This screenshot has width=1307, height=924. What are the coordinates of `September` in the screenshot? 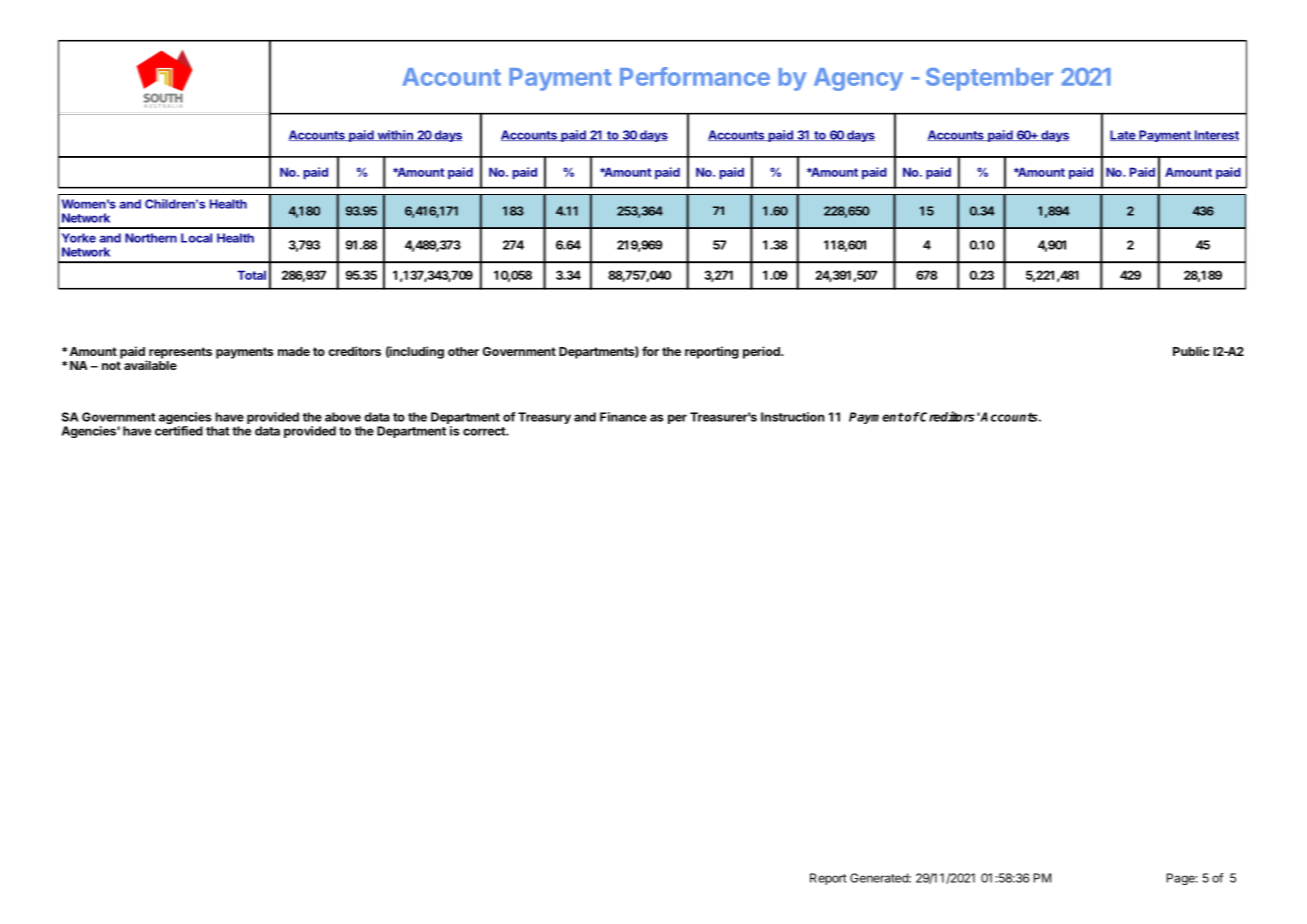 It's located at (989, 79).
